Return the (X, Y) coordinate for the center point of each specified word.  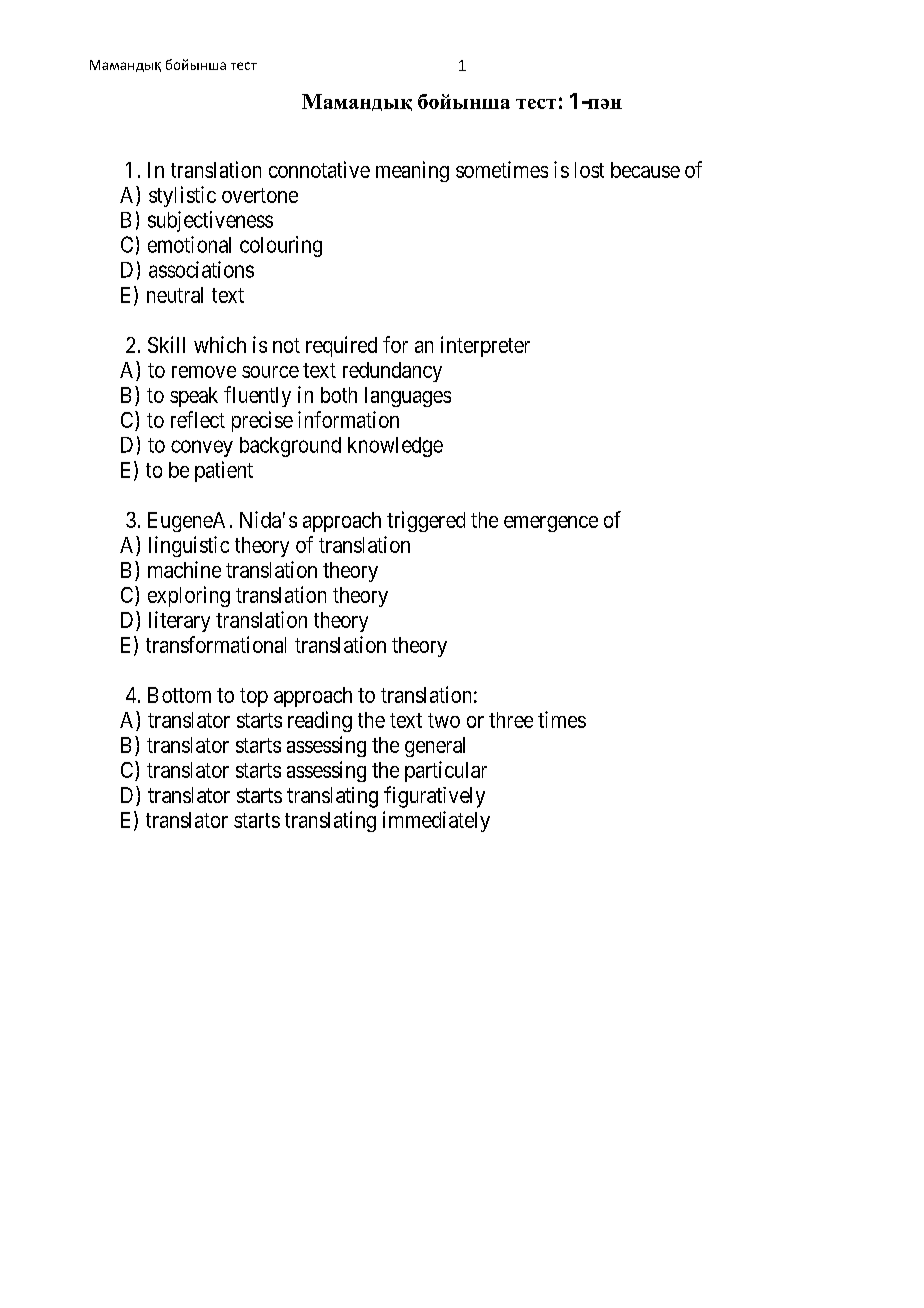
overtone (260, 195)
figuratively (434, 797)
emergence (551, 524)
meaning (412, 171)
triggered (426, 521)
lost (589, 170)
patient (224, 471)
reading (320, 721)
